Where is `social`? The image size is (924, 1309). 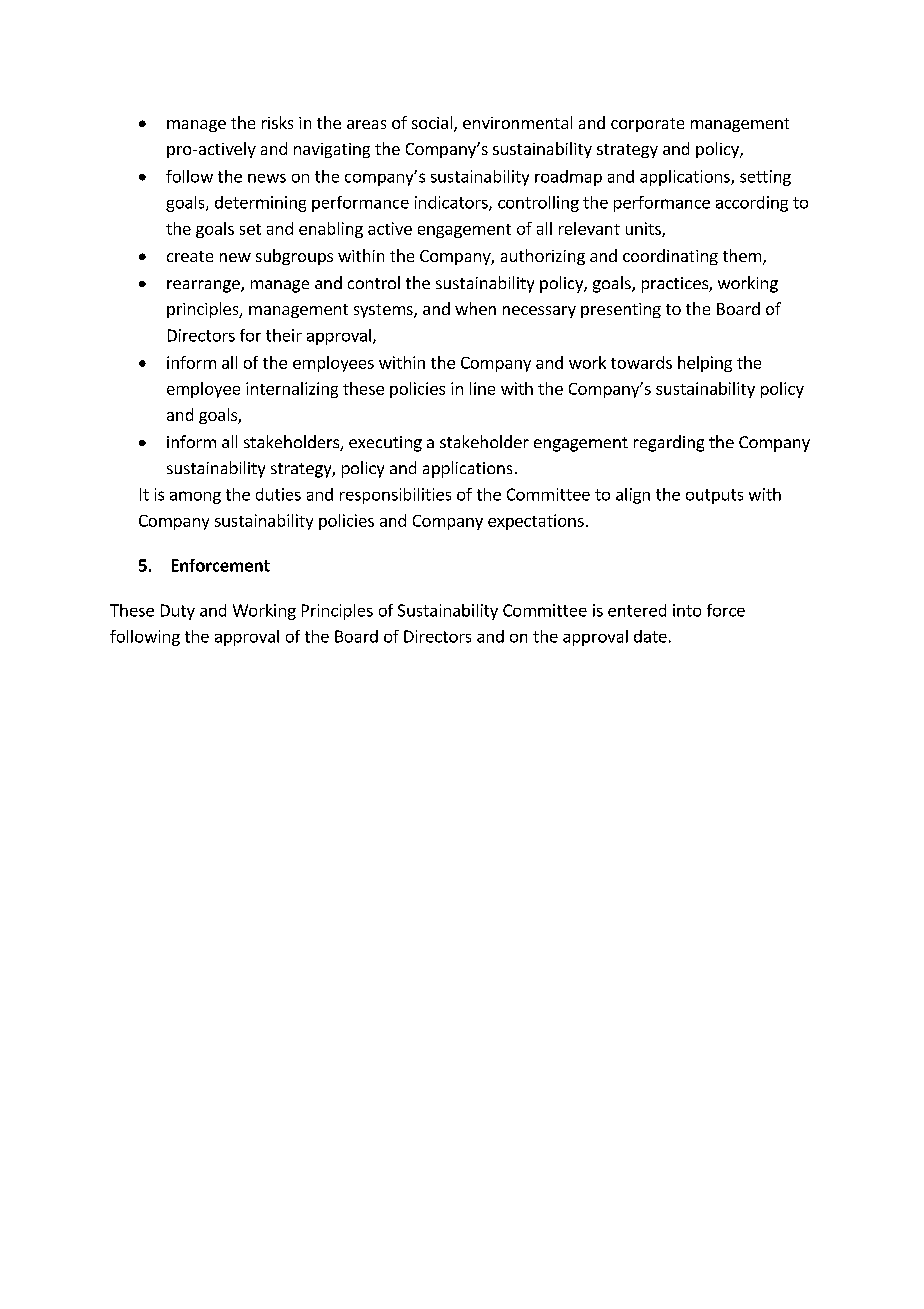 social is located at coordinates (433, 124).
